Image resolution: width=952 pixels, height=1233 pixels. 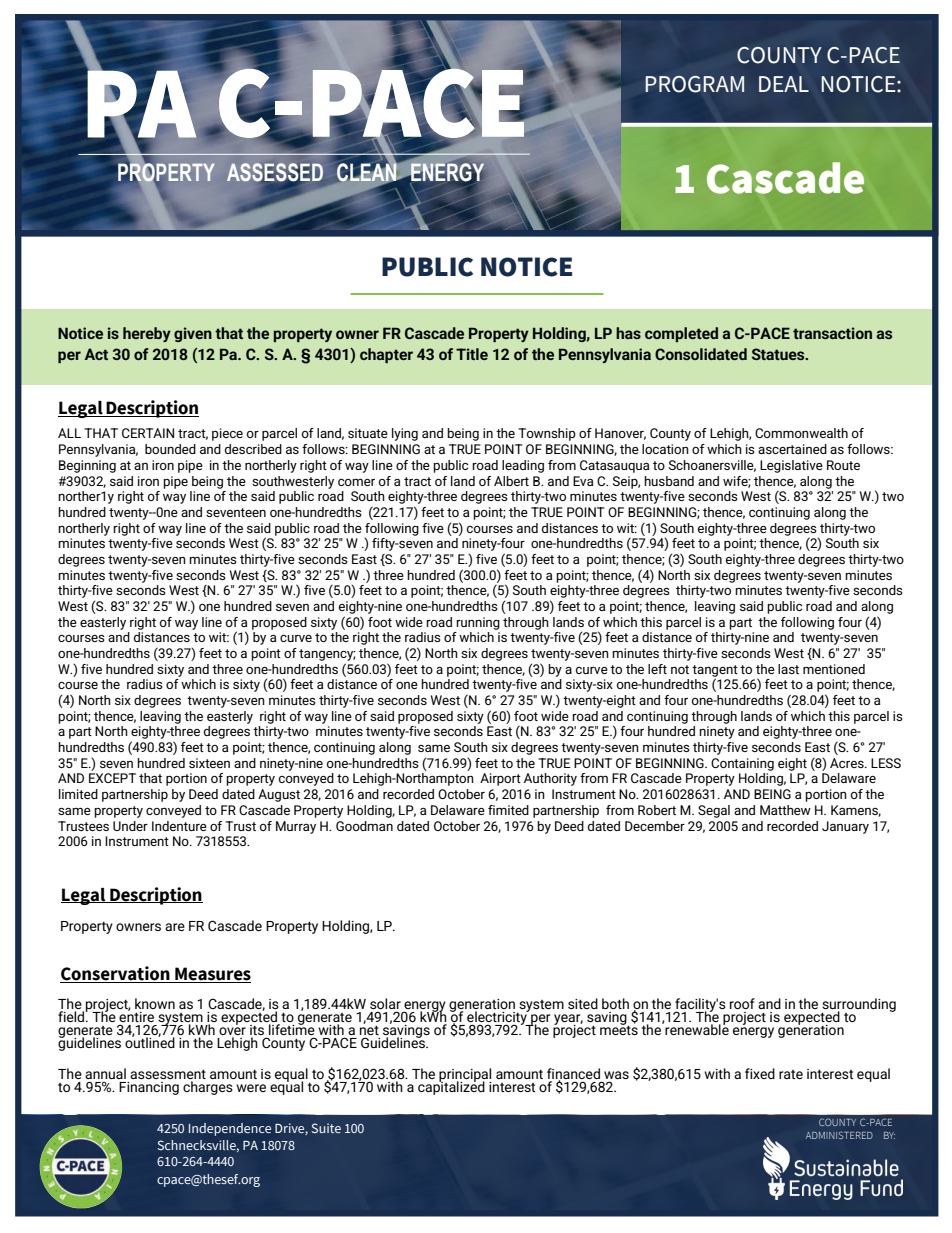 I want to click on Indenture, so click(x=179, y=826).
